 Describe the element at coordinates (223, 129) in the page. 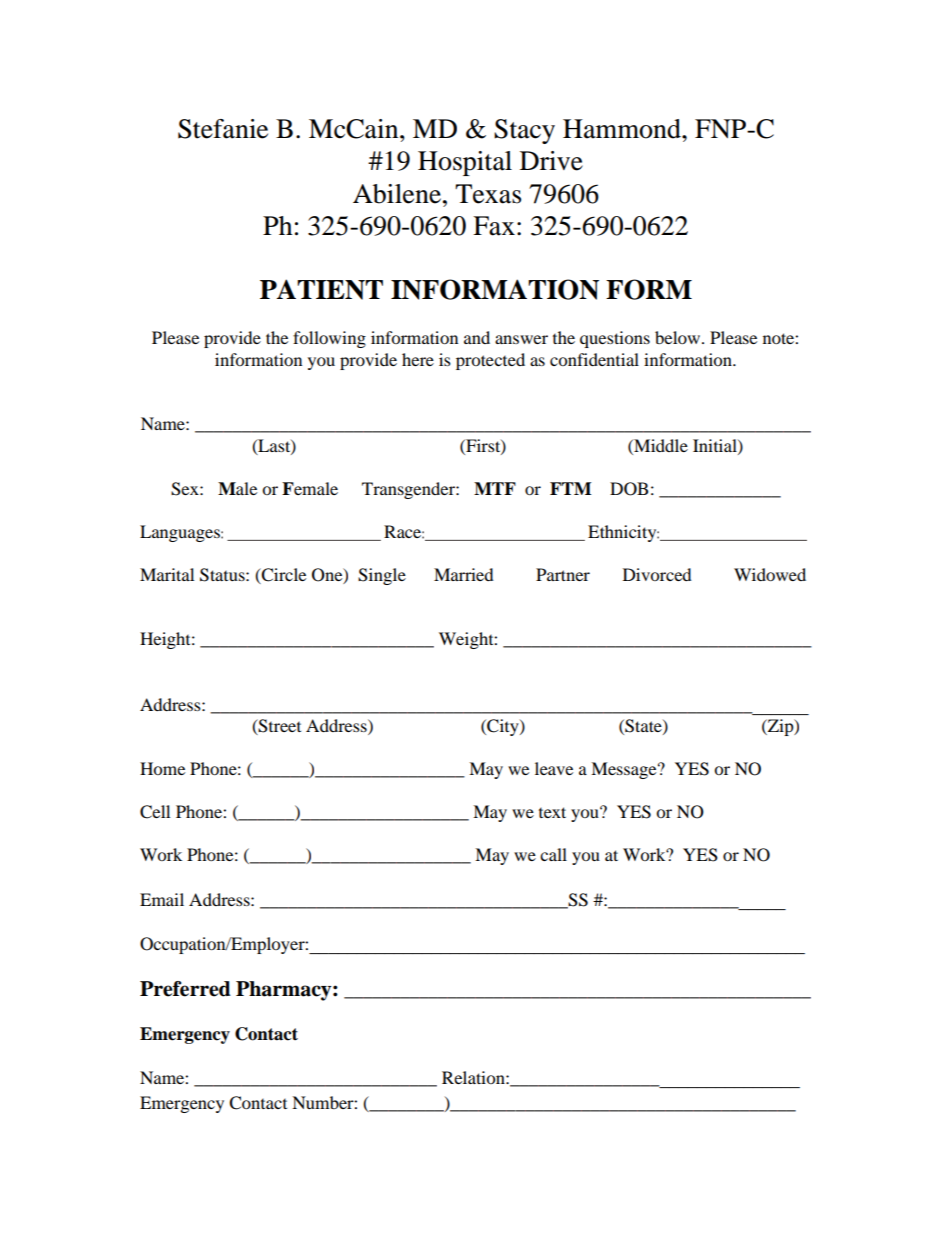

I see `Stefanie` at that location.
